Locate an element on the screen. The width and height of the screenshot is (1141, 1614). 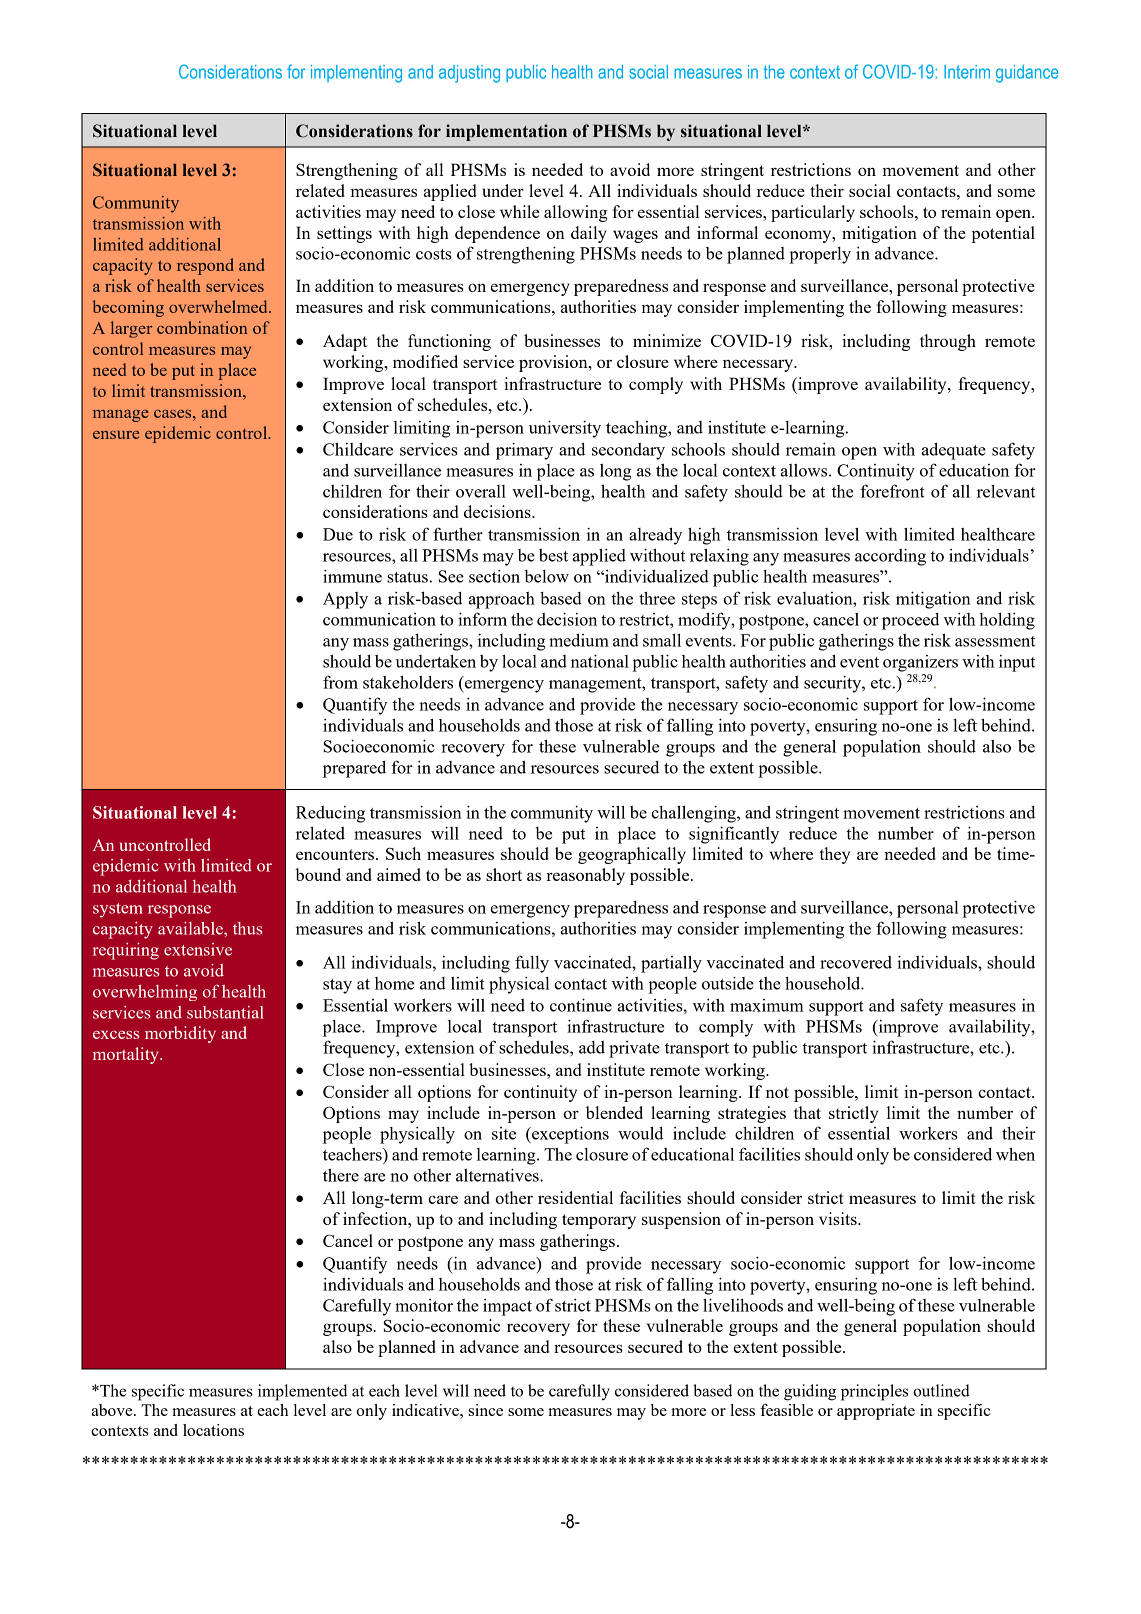
since is located at coordinates (486, 1410).
